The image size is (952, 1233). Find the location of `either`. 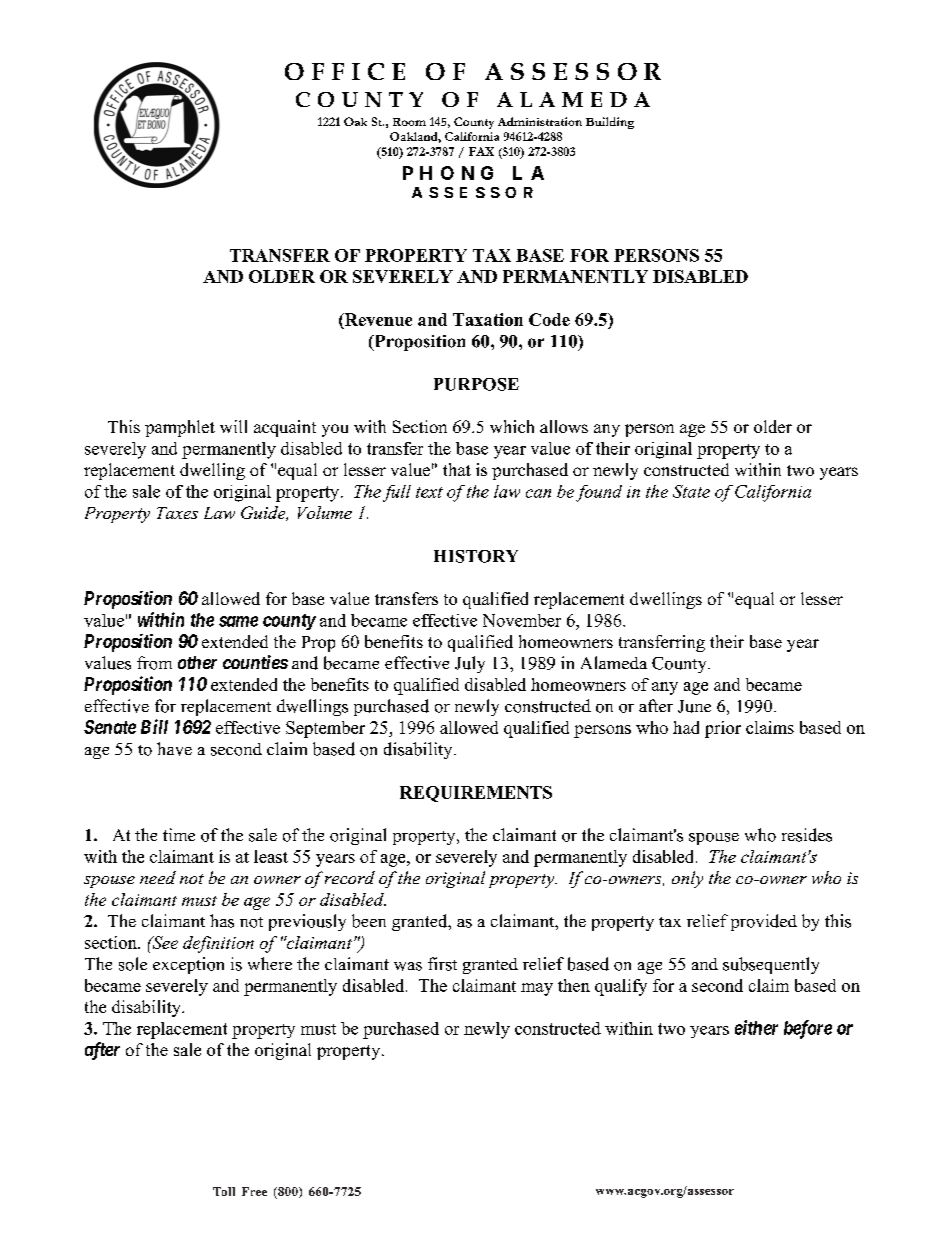

either is located at coordinates (756, 1027).
